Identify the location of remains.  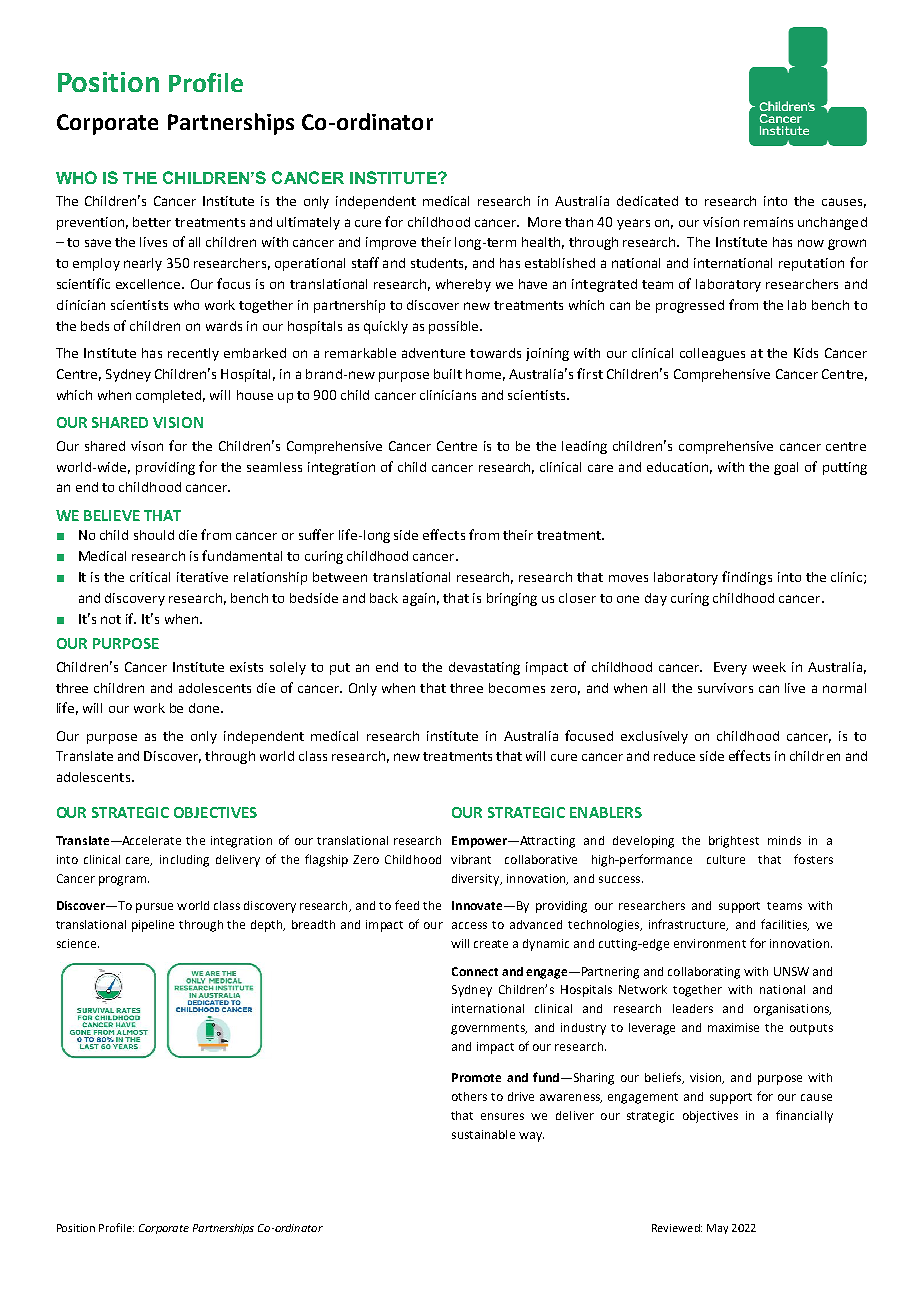
(768, 222).
